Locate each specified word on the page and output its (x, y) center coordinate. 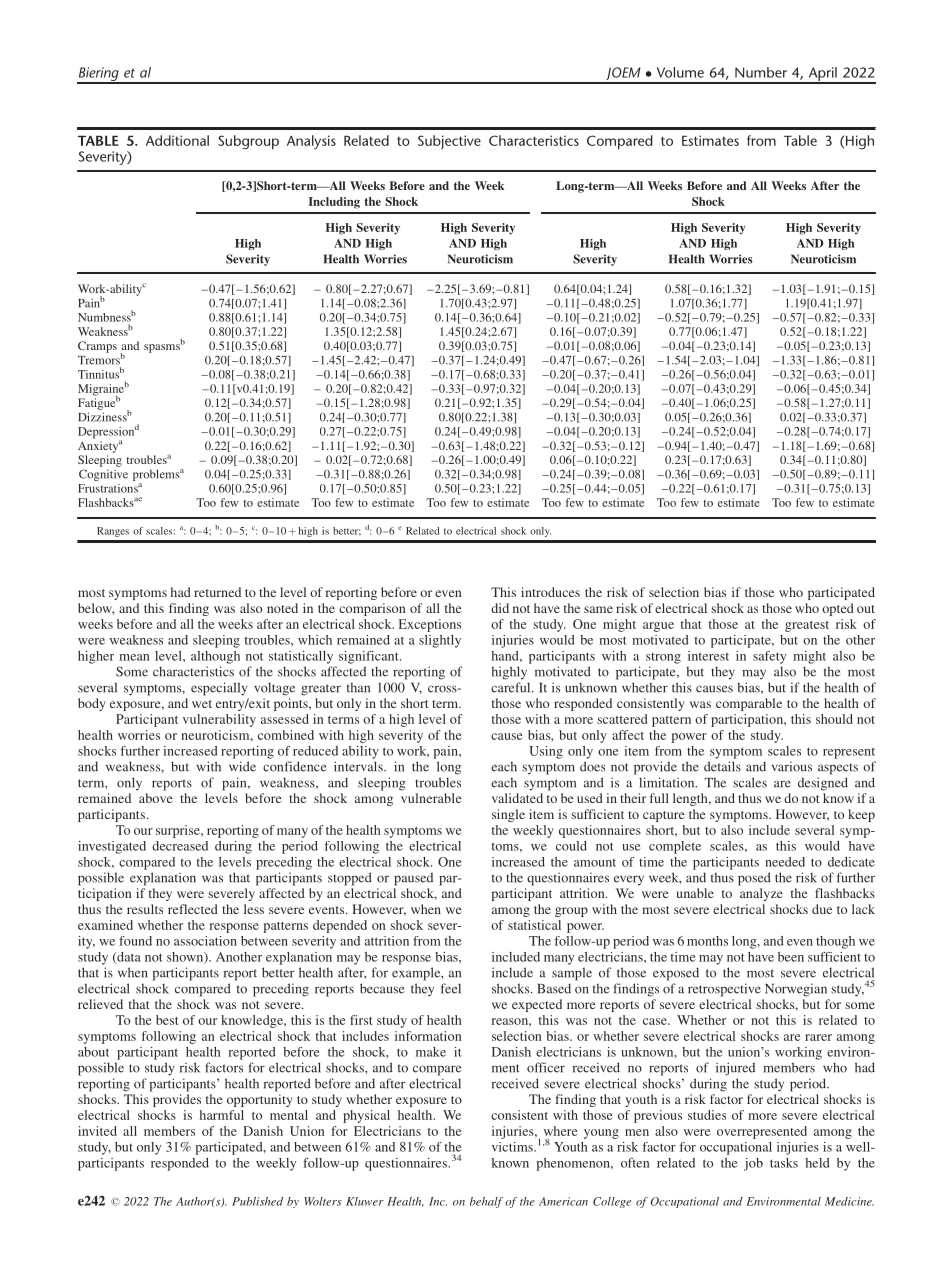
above (155, 798)
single (508, 815)
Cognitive (103, 475)
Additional (177, 140)
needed (785, 862)
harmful (222, 1115)
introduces (550, 592)
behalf (486, 1202)
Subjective (449, 142)
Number (761, 72)
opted (838, 609)
